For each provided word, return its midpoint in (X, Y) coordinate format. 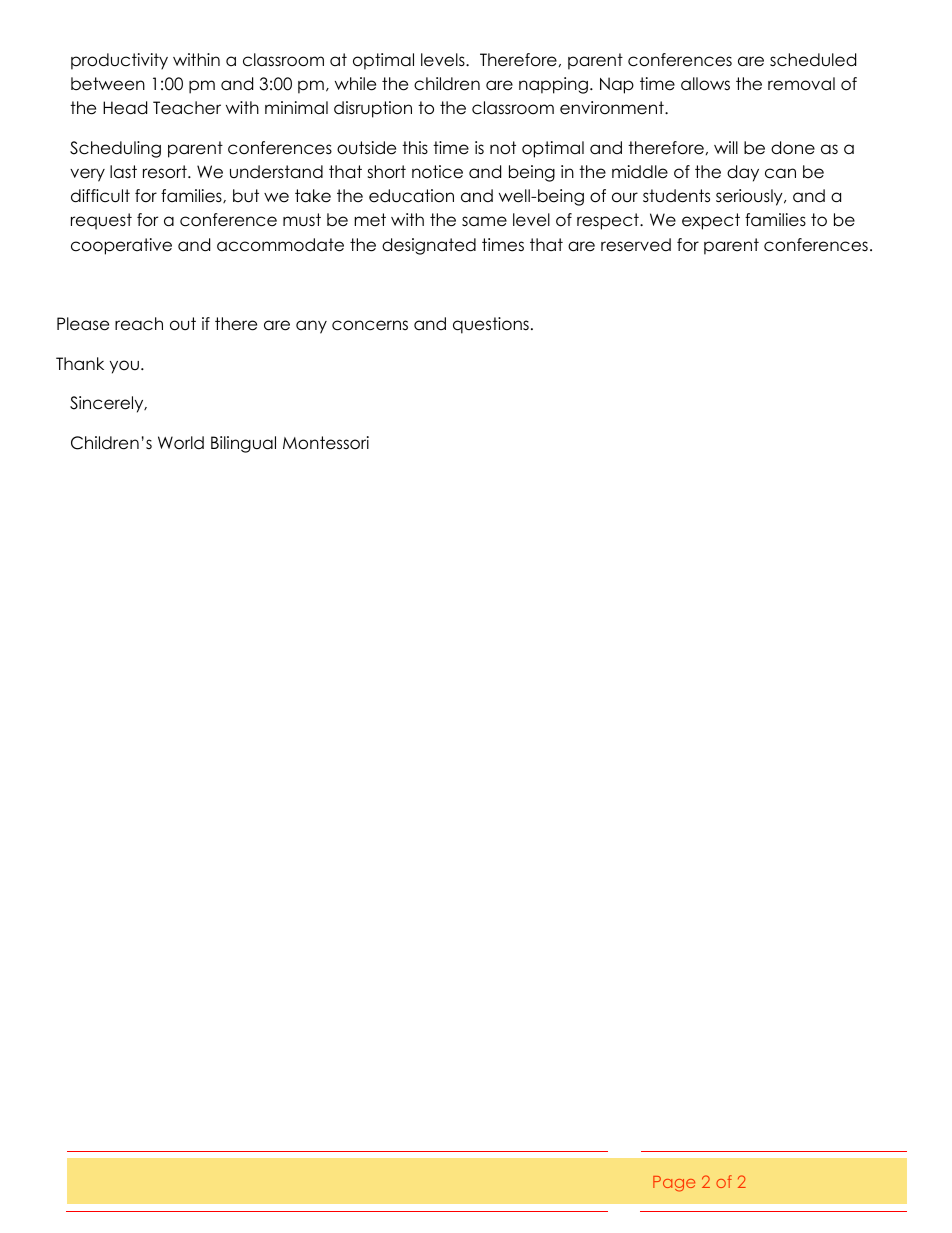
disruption (373, 109)
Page (674, 1184)
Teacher (187, 108)
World (181, 443)
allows (705, 84)
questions (491, 325)
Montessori (326, 443)
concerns (370, 325)
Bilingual (243, 444)
